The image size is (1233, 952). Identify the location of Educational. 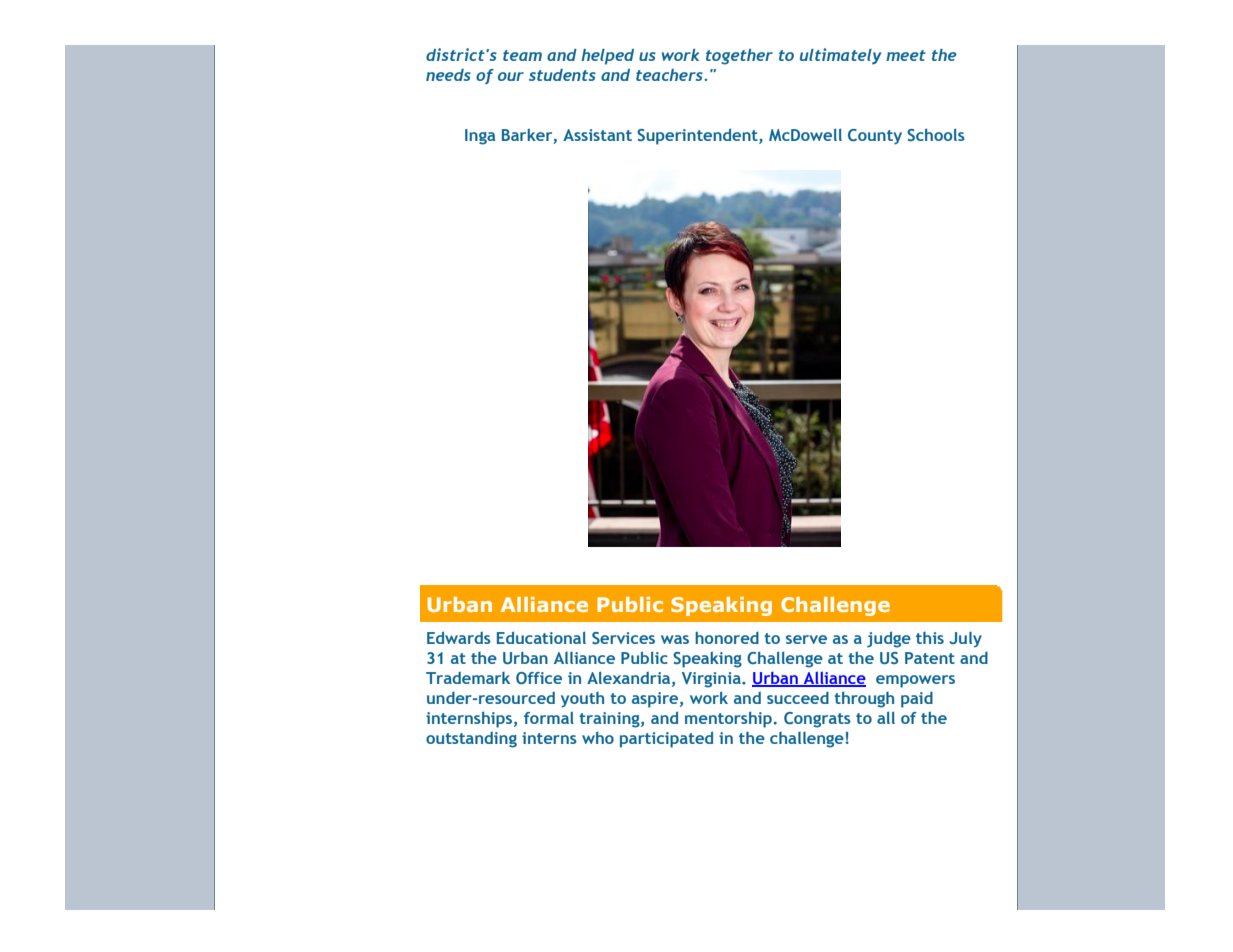
(541, 637).
